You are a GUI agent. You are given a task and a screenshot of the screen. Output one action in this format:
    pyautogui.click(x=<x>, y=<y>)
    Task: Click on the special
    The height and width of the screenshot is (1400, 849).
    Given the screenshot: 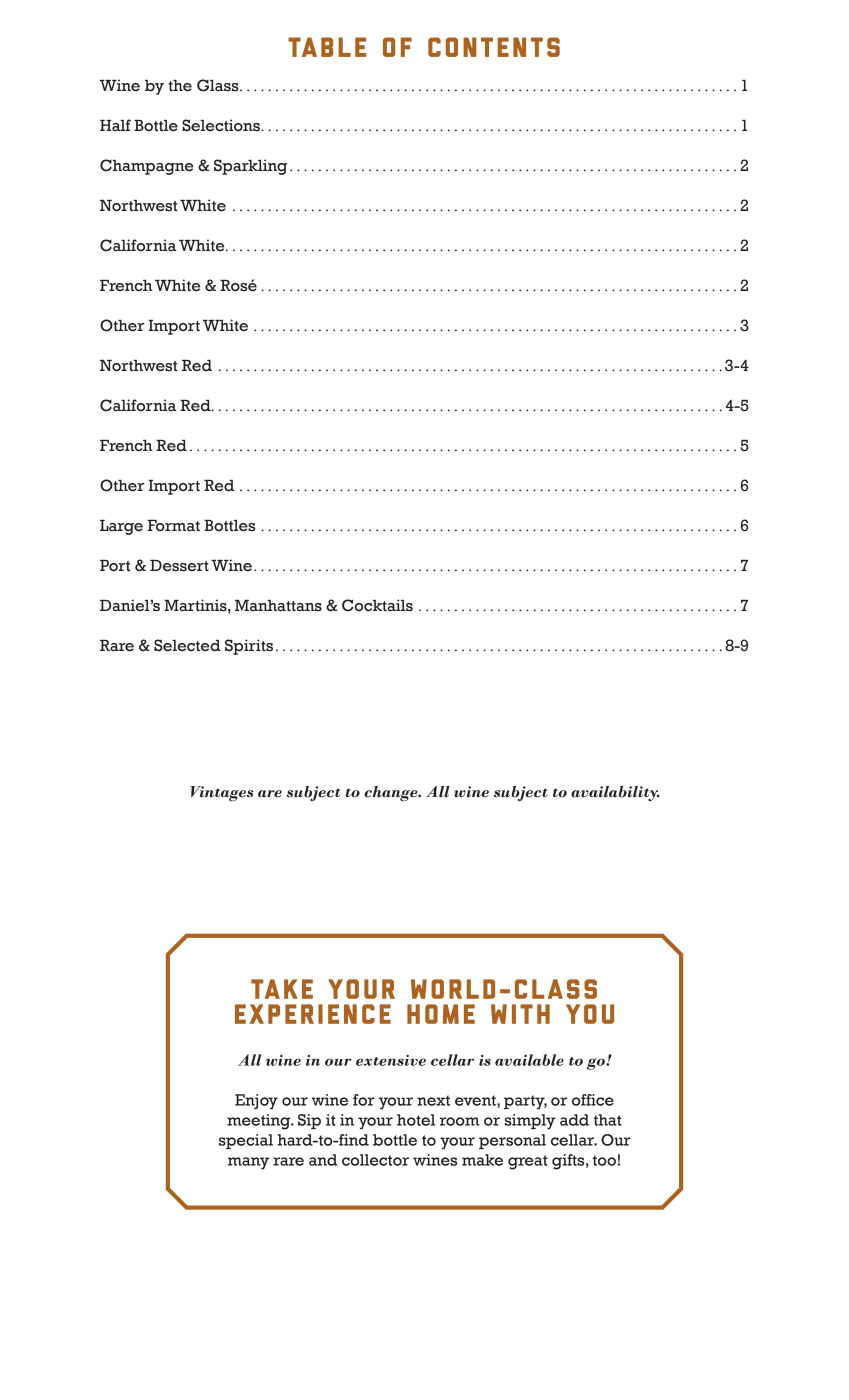 What is the action you would take?
    pyautogui.click(x=246, y=1141)
